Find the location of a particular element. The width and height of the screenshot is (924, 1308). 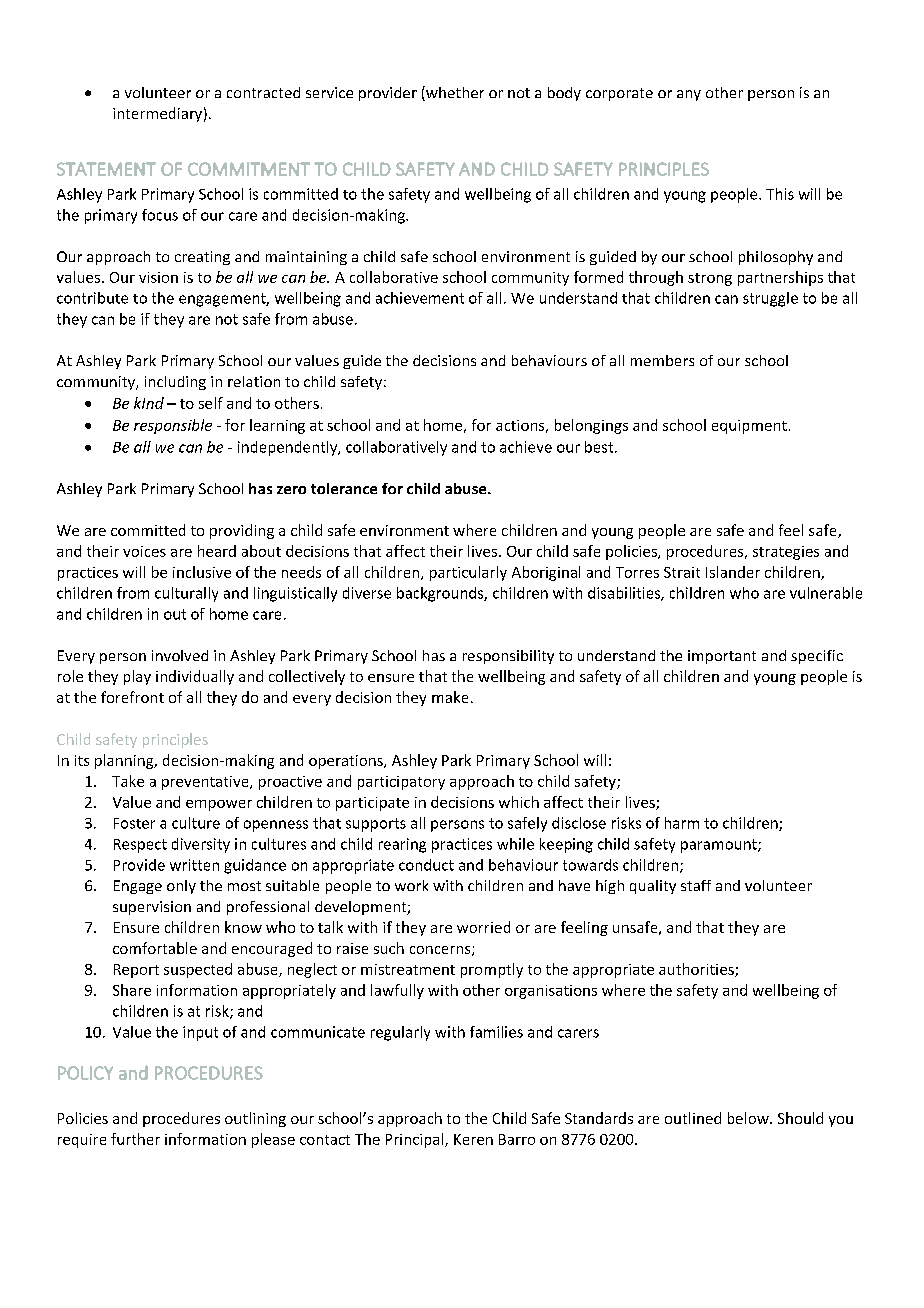

Respect is located at coordinates (140, 846).
